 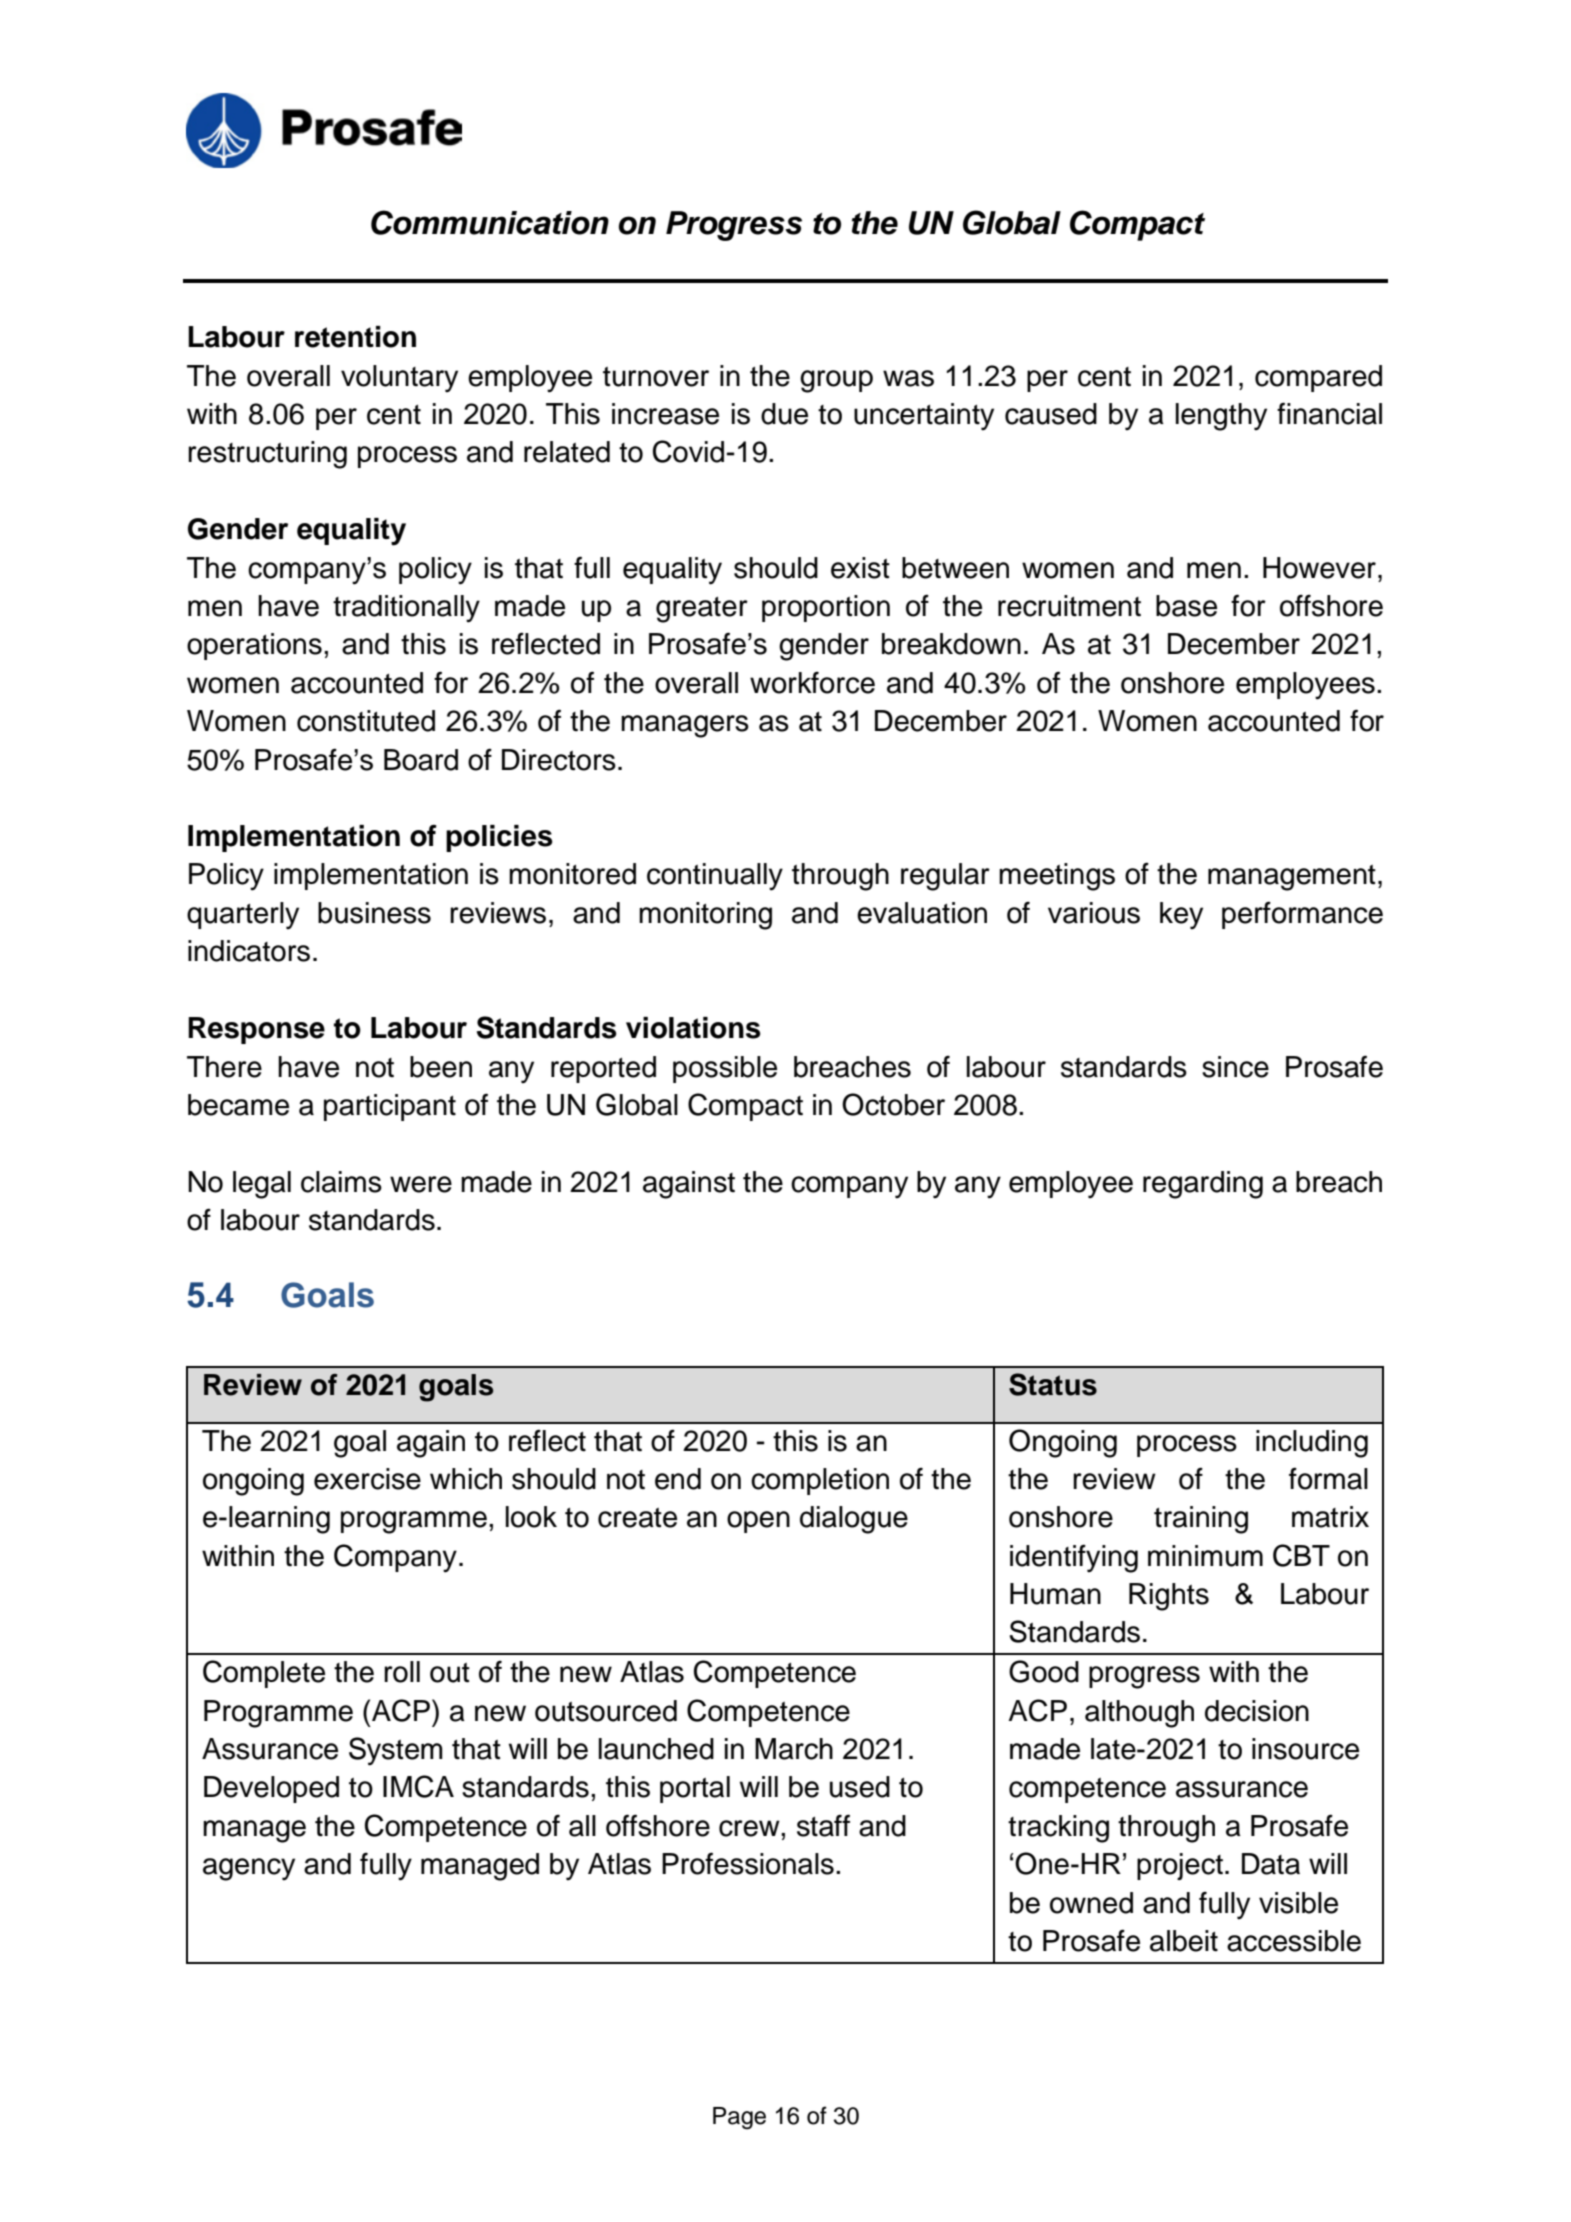 What do you see at coordinates (367, 1479) in the page?
I see `exercise` at bounding box center [367, 1479].
